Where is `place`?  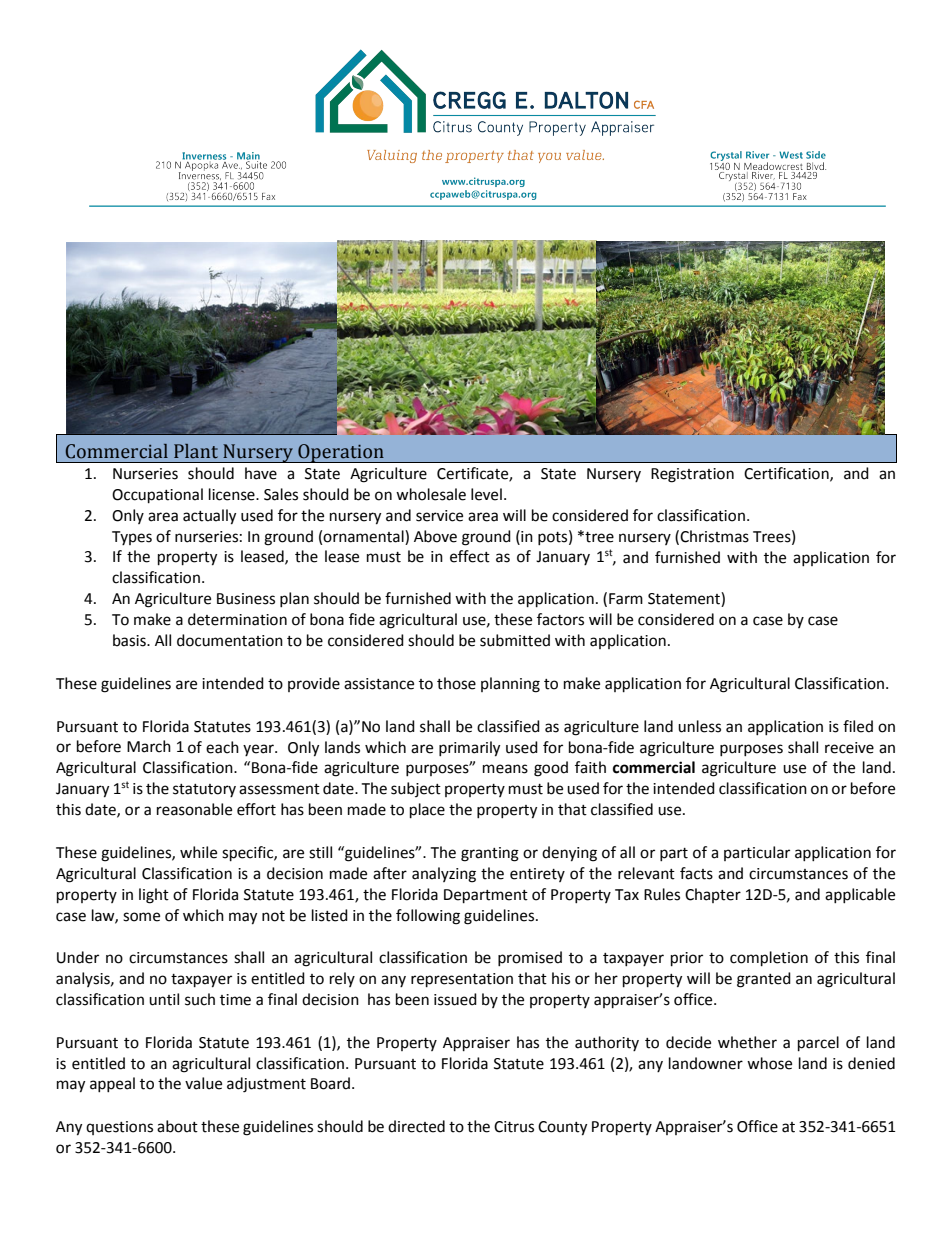
place is located at coordinates (427, 811).
